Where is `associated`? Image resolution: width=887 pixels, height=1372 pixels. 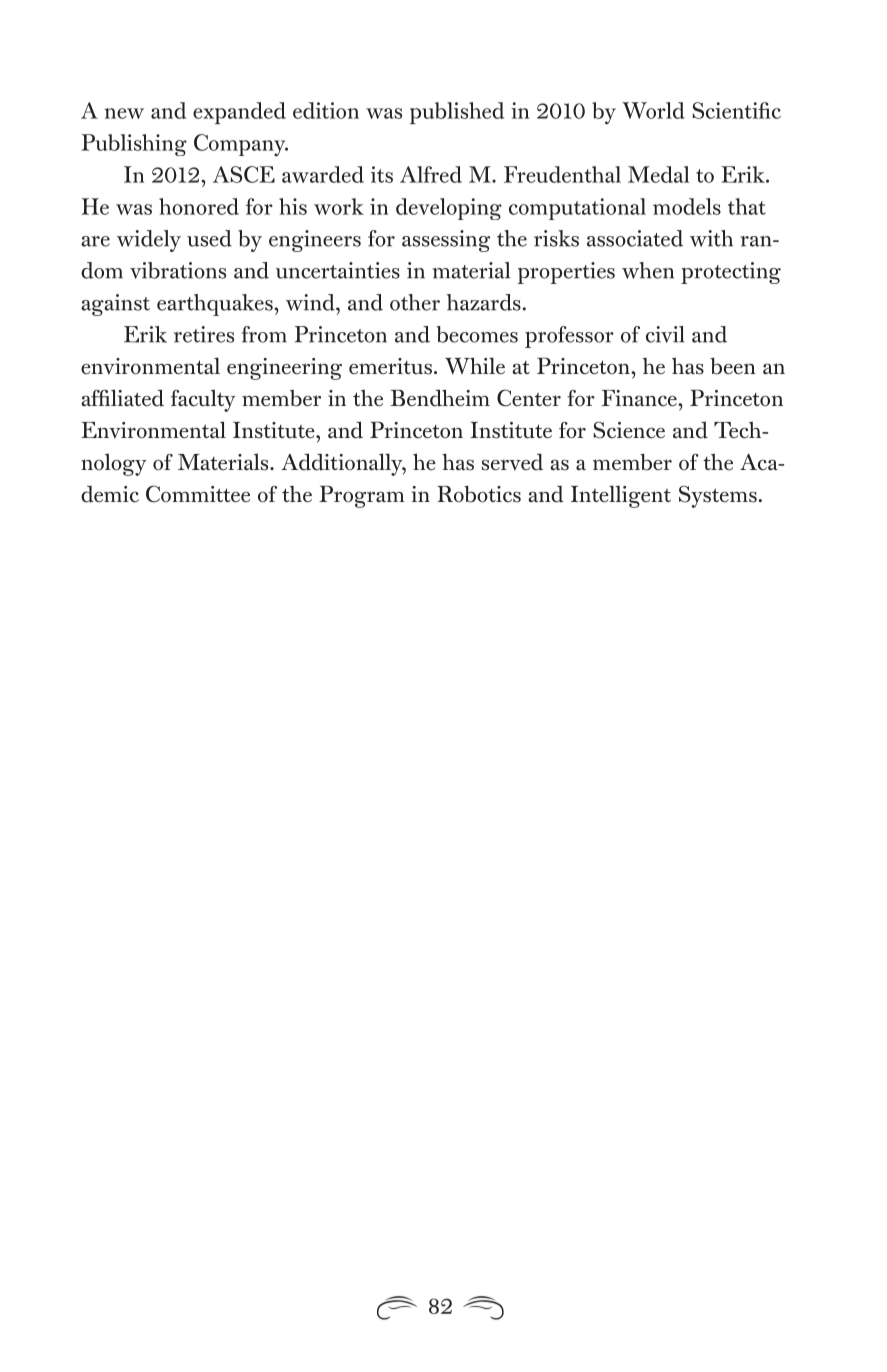
associated is located at coordinates (635, 238).
